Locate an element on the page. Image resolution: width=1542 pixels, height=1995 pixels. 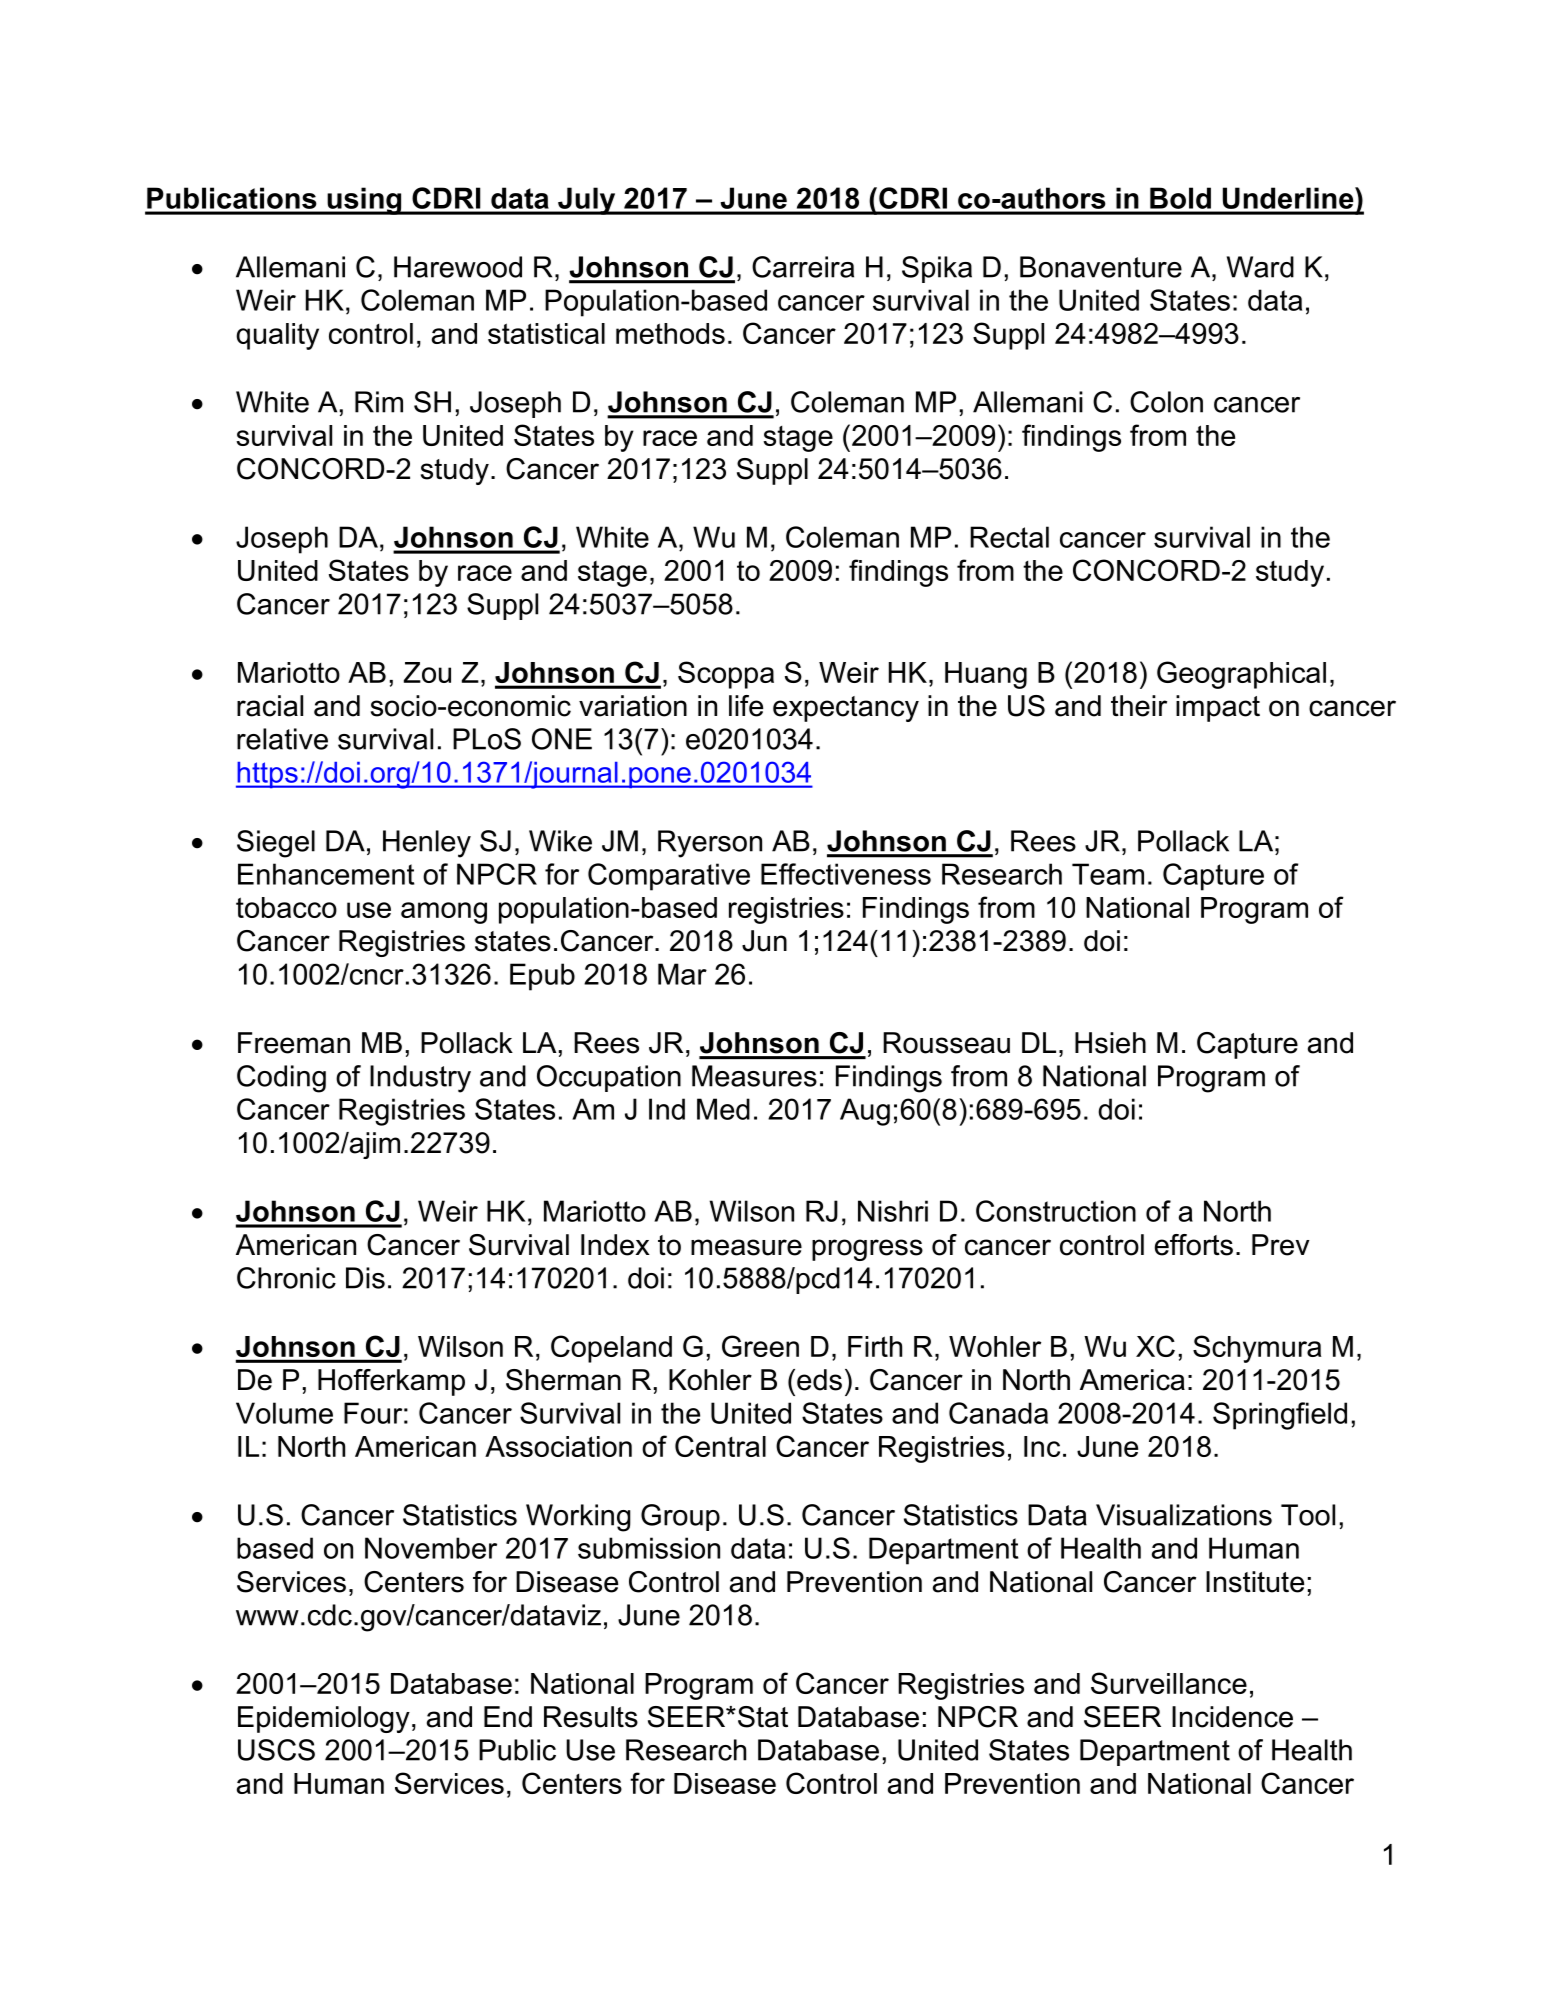
methods is located at coordinates (670, 333).
